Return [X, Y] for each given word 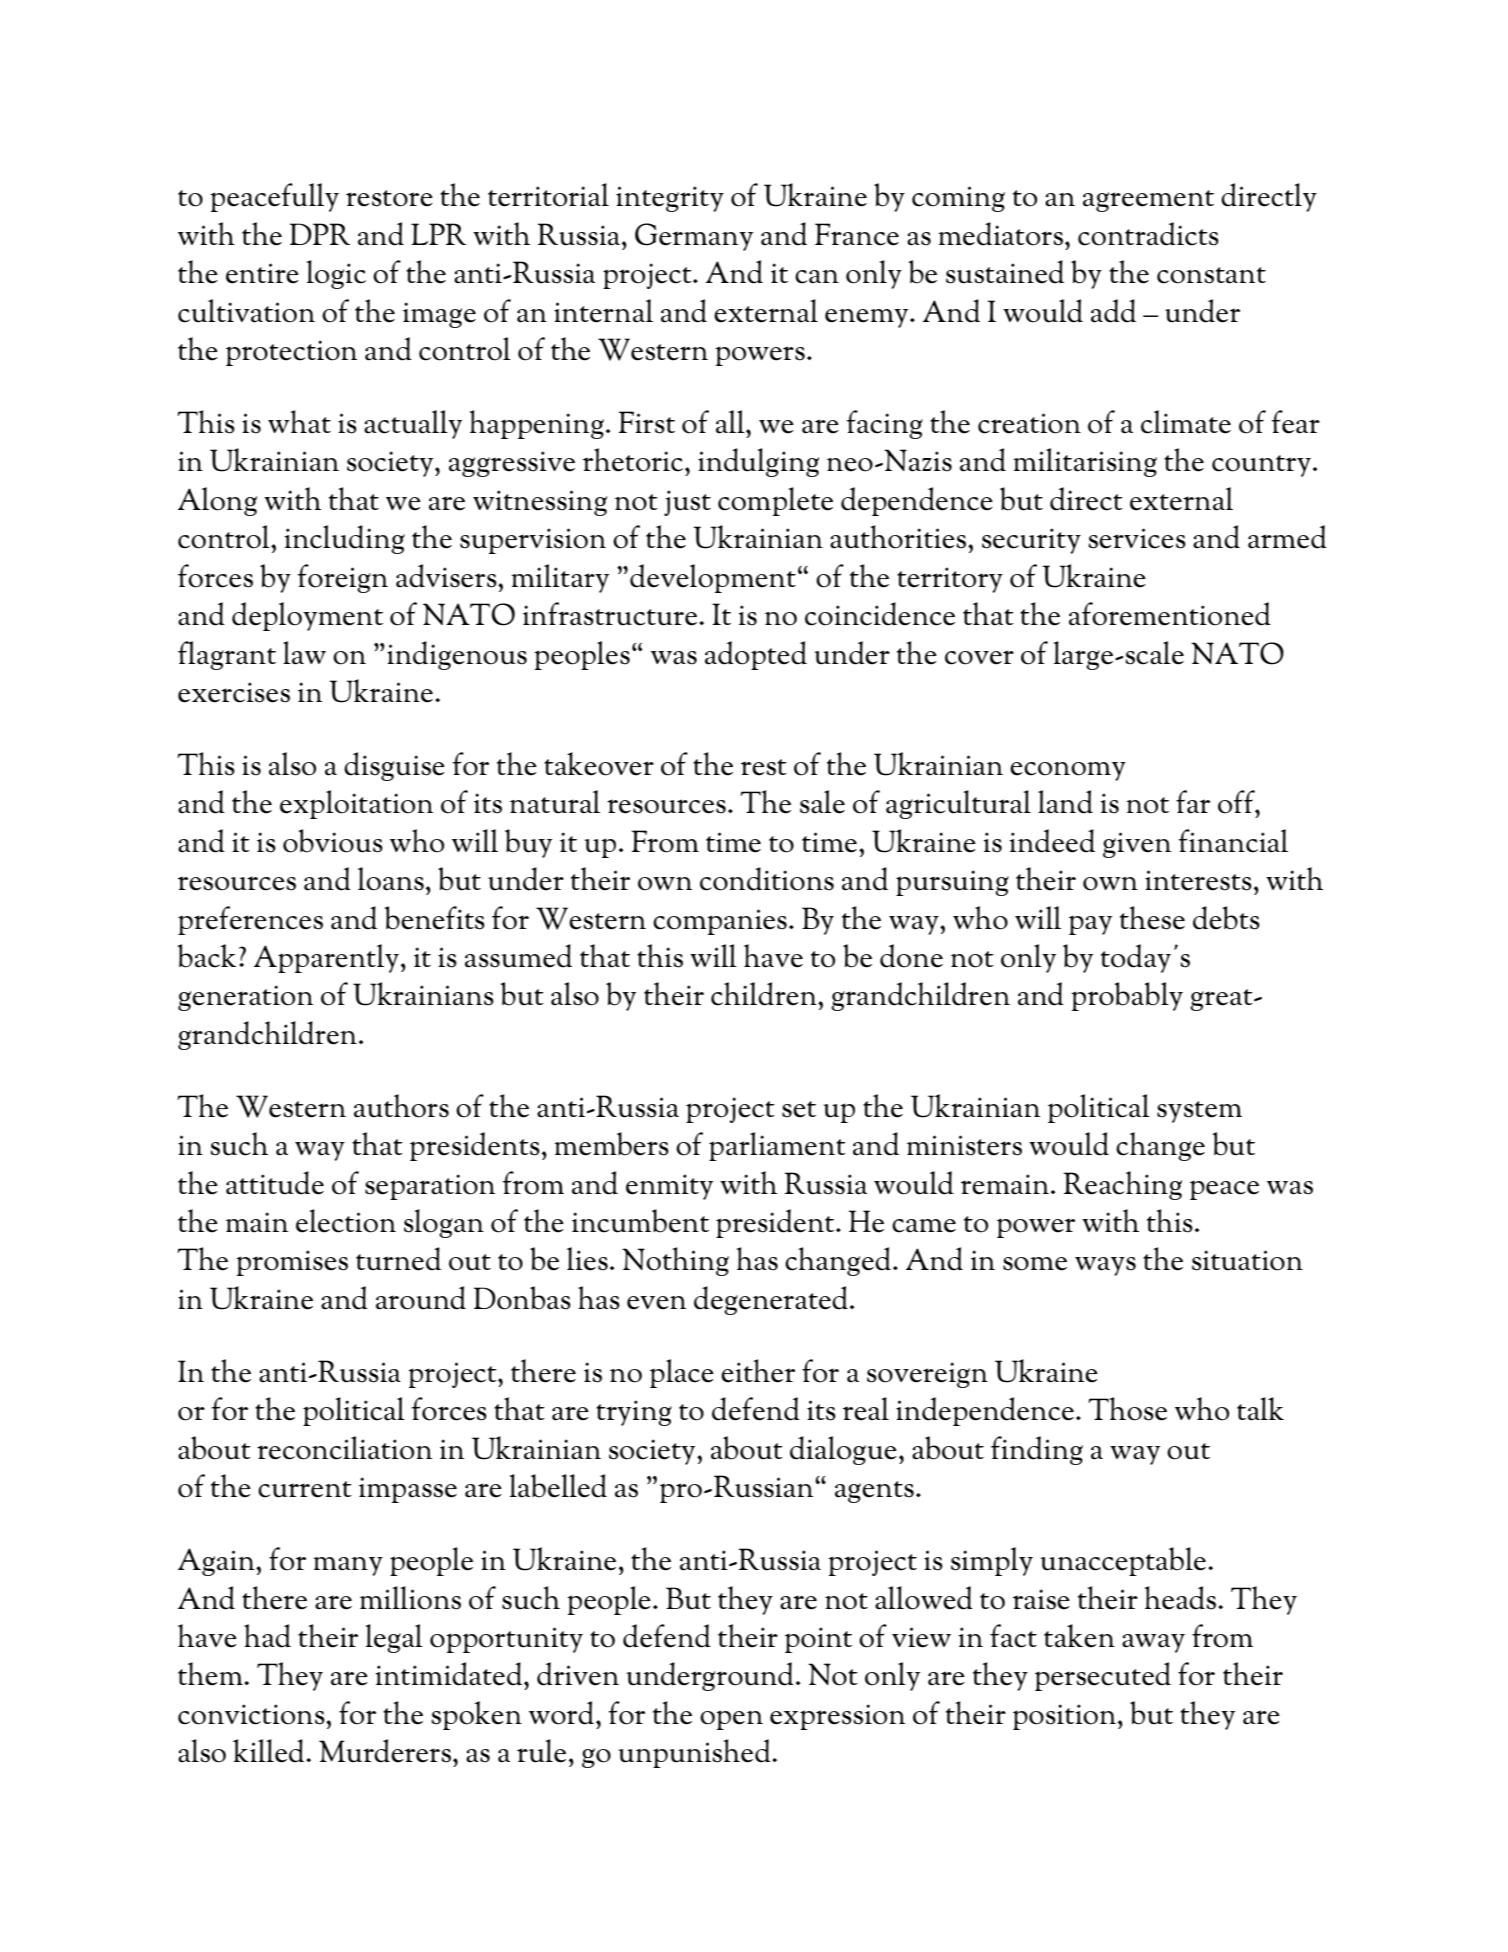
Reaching [1122, 1185]
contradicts [1148, 234]
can [817, 277]
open [731, 1720]
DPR [319, 234]
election [346, 1221]
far [1193, 802]
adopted [756, 655]
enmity [669, 1187]
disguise [394, 766]
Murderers [385, 1751]
